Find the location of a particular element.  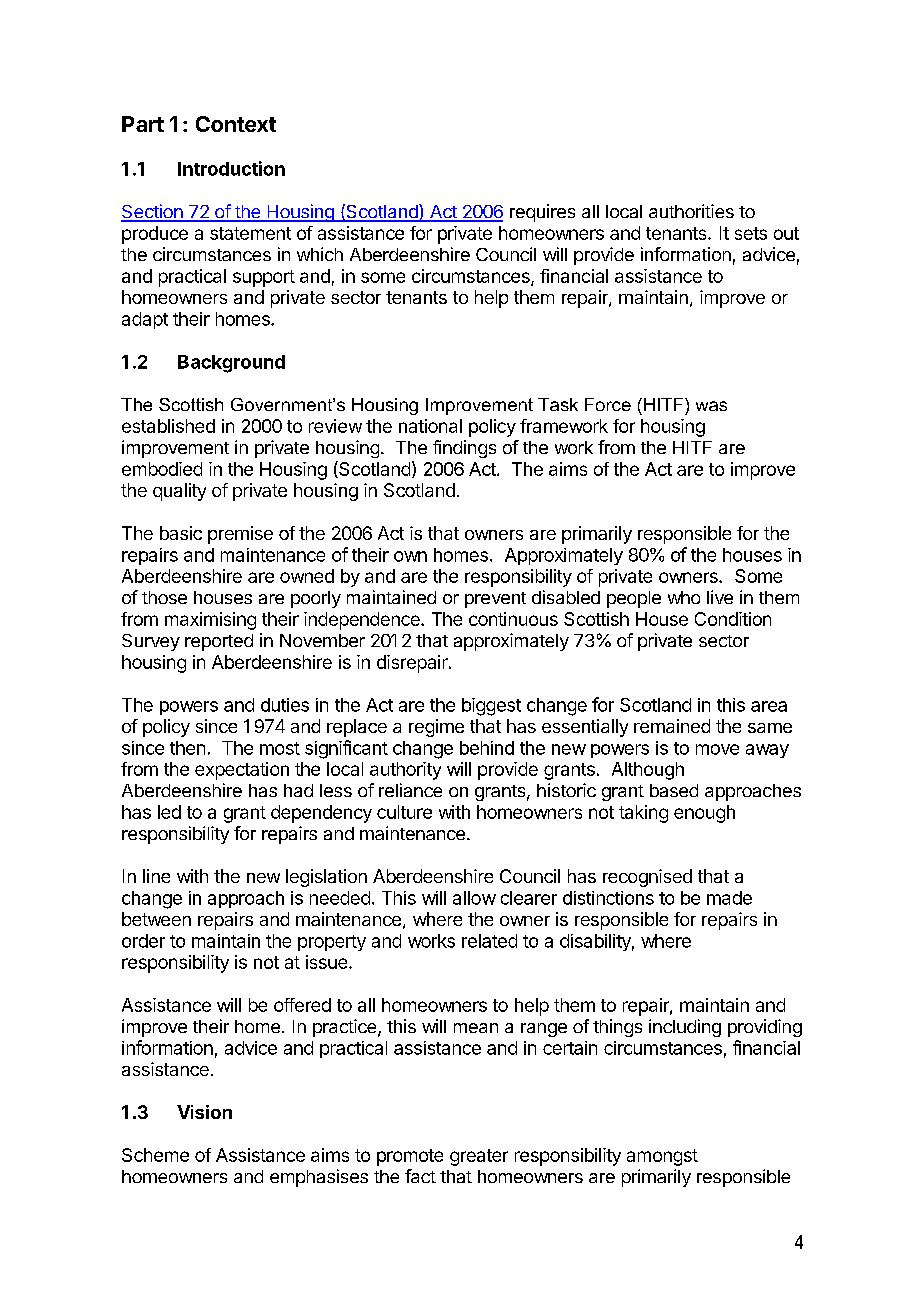

requires is located at coordinates (542, 213).
